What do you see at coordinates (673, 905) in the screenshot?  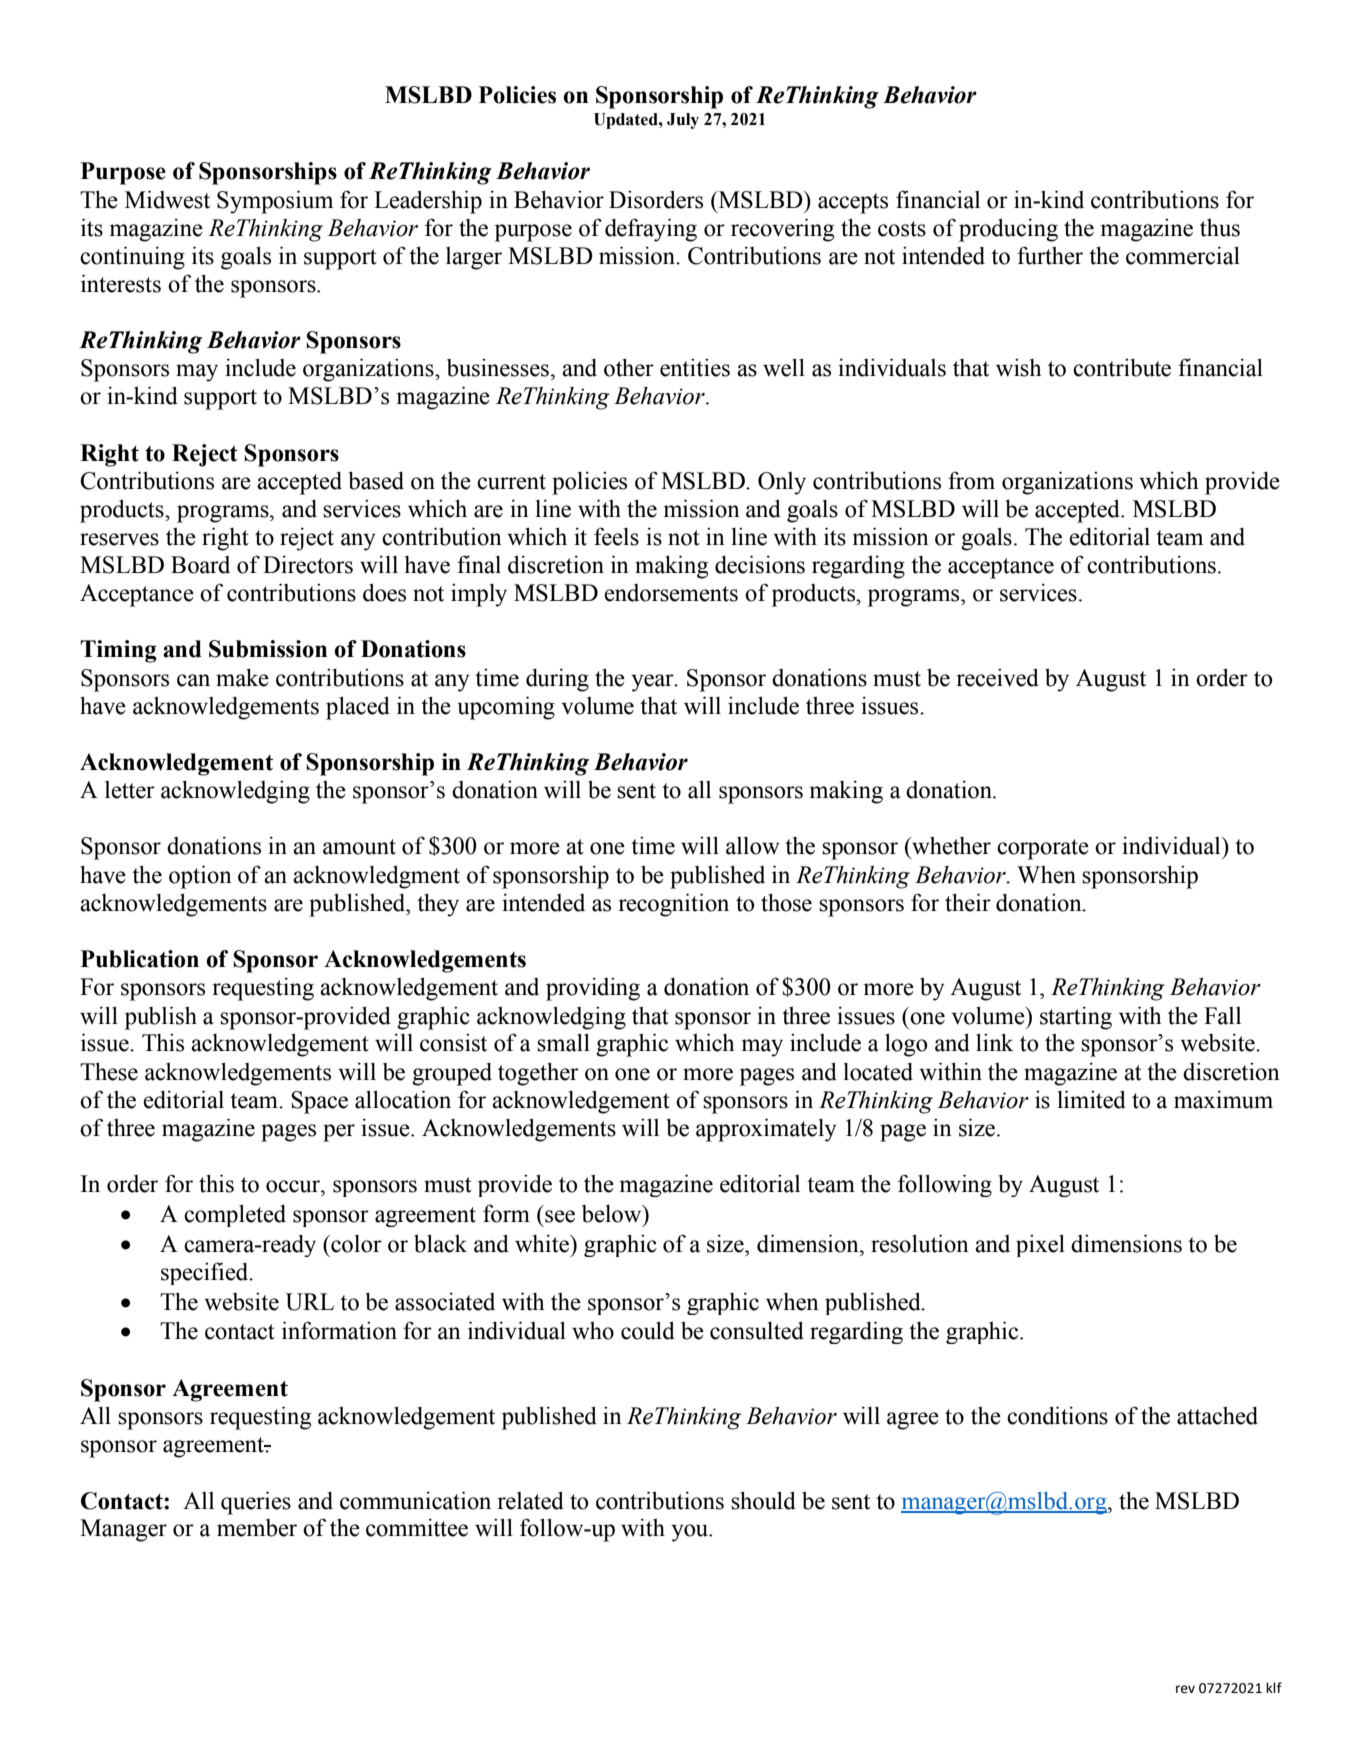 I see `recognition` at bounding box center [673, 905].
